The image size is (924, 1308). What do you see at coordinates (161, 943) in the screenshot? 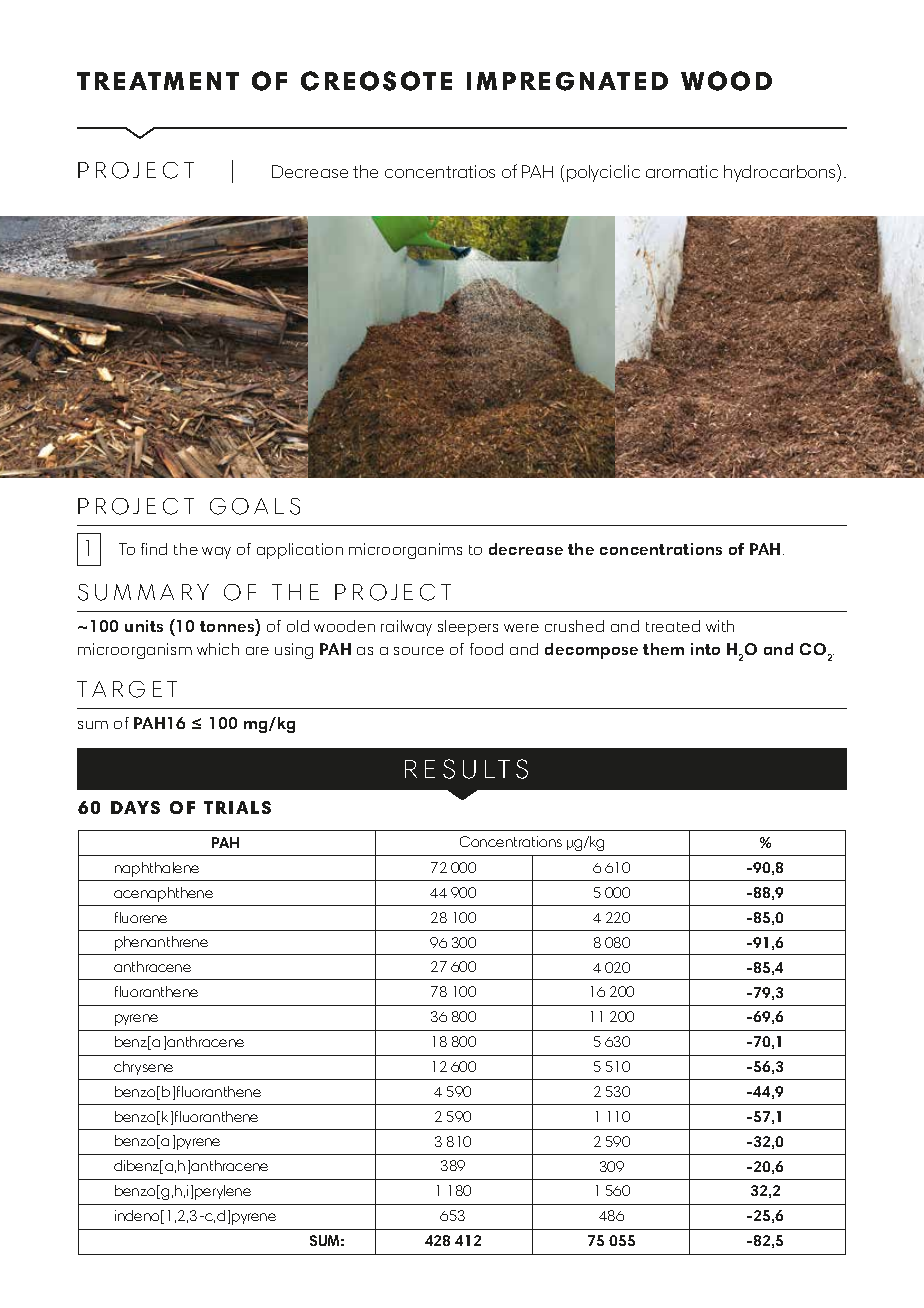
I see `phenanthrene` at bounding box center [161, 943].
